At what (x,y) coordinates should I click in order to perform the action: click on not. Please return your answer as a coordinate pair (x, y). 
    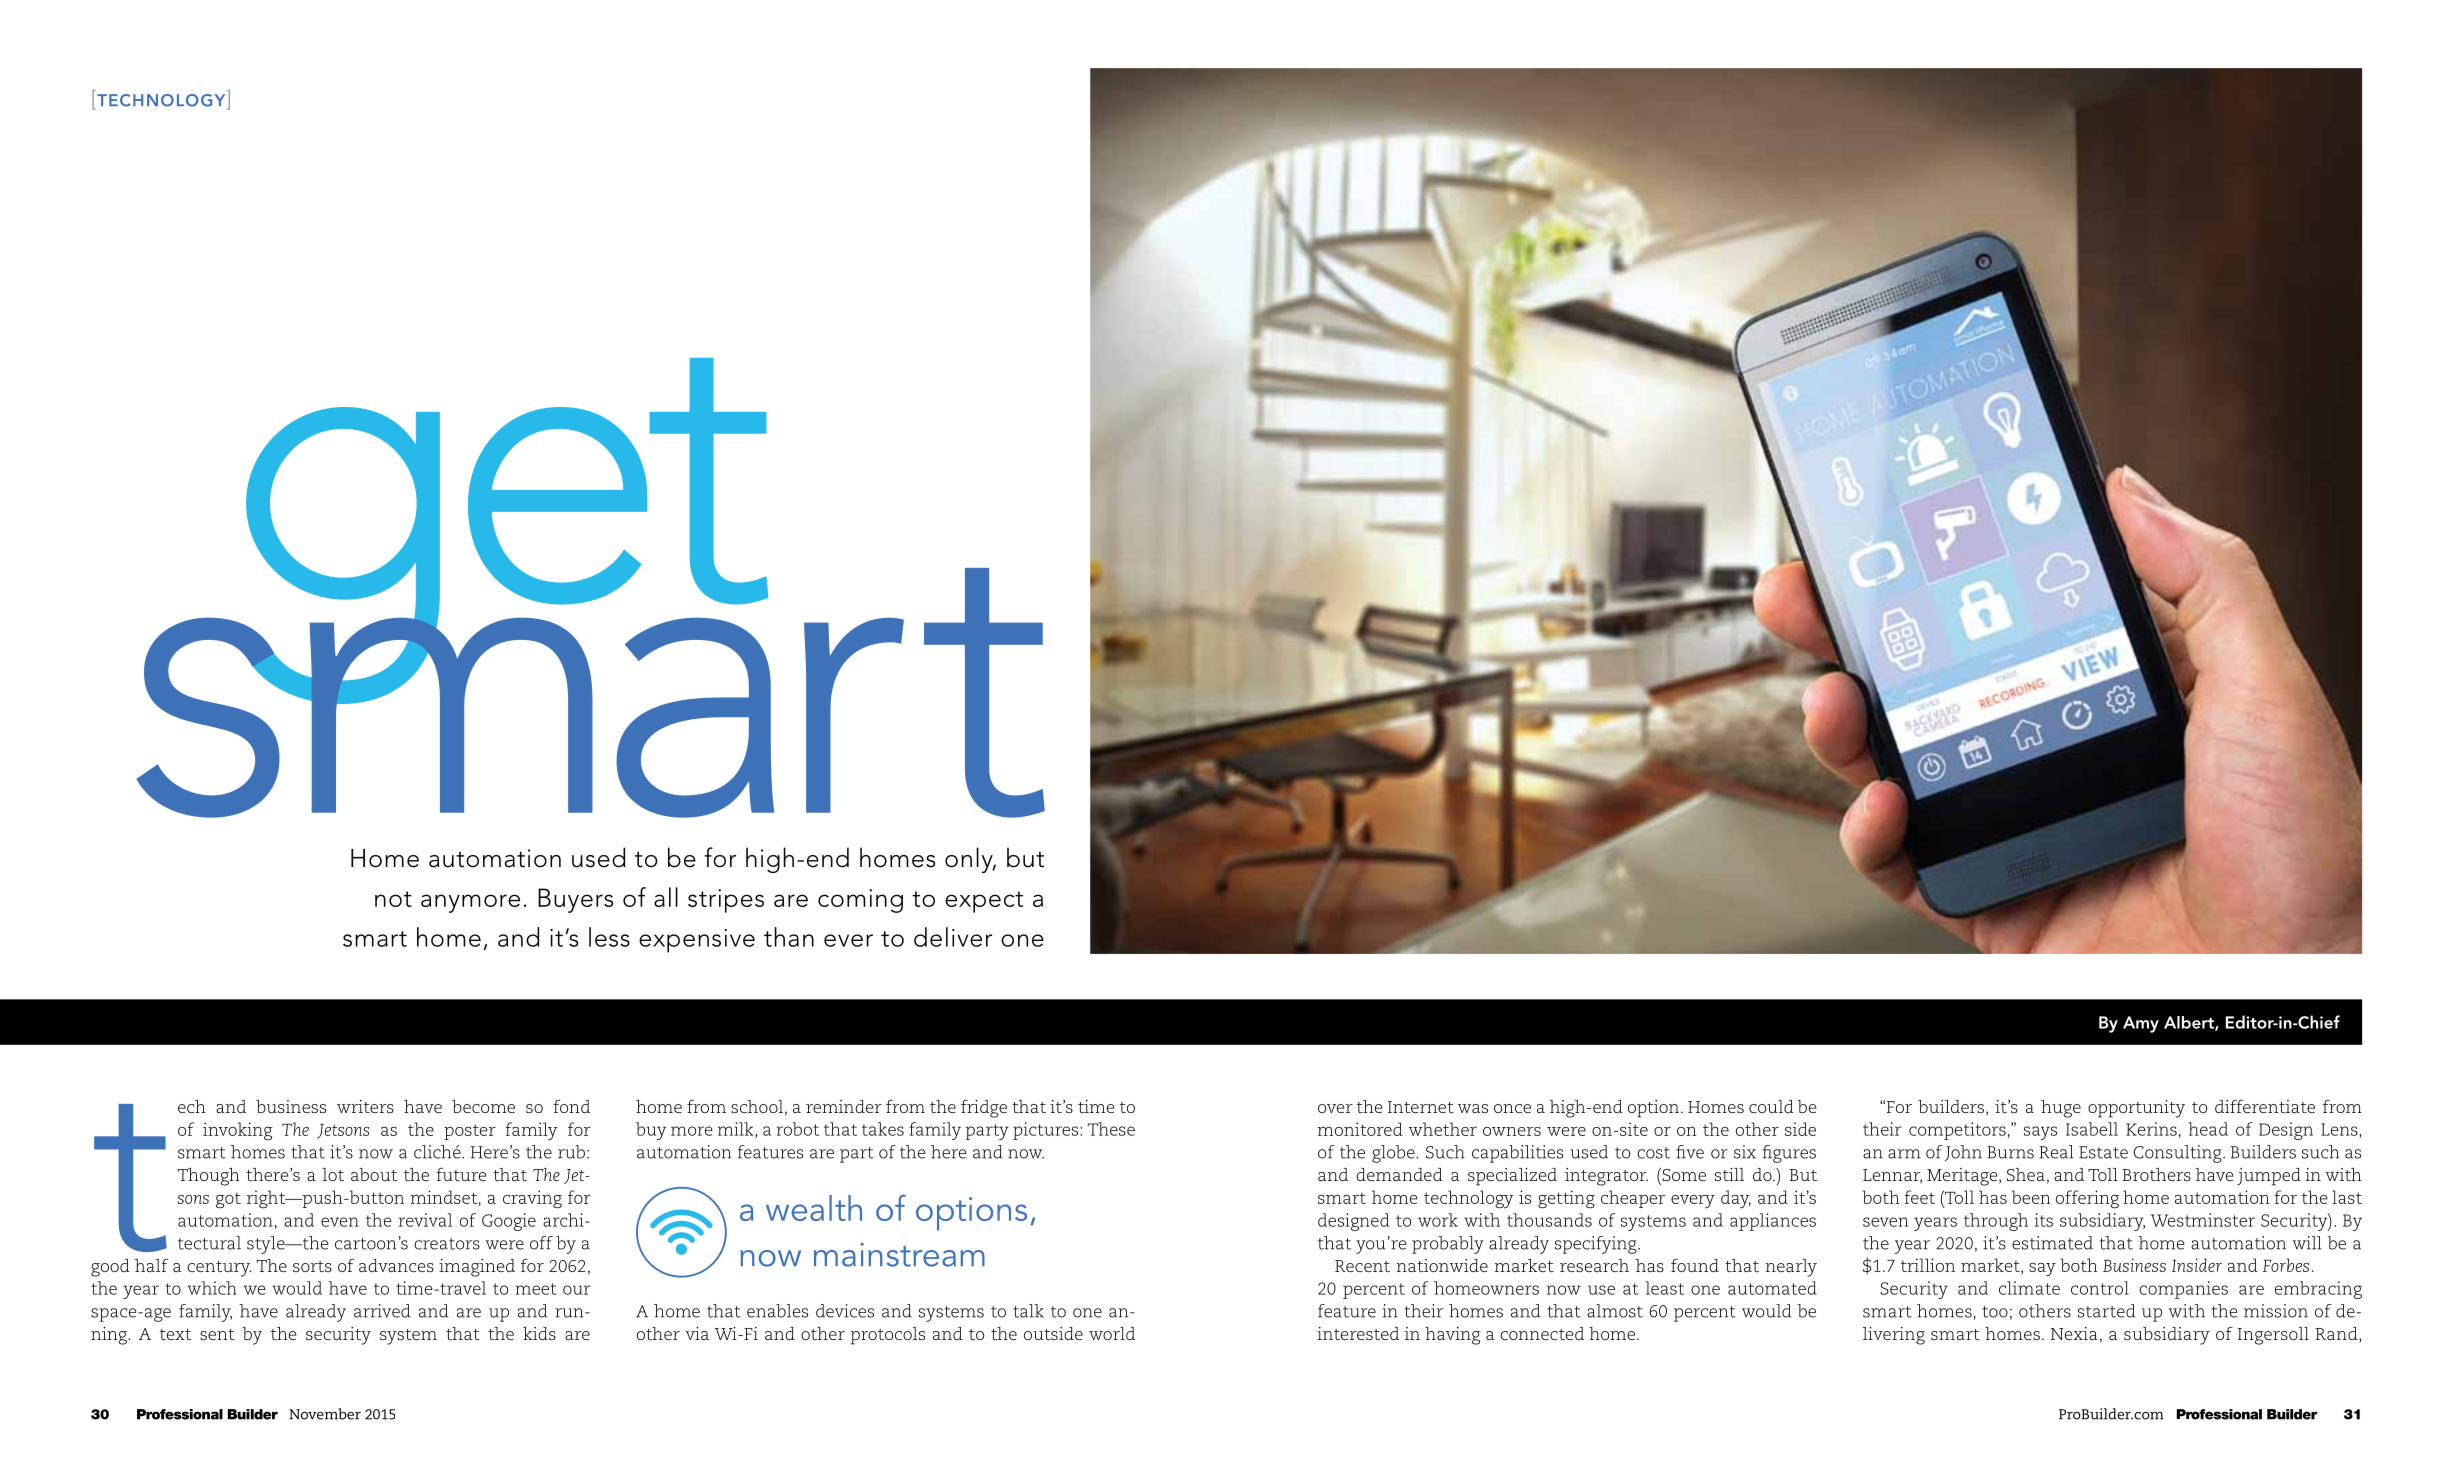
    Looking at the image, I should click on (393, 899).
